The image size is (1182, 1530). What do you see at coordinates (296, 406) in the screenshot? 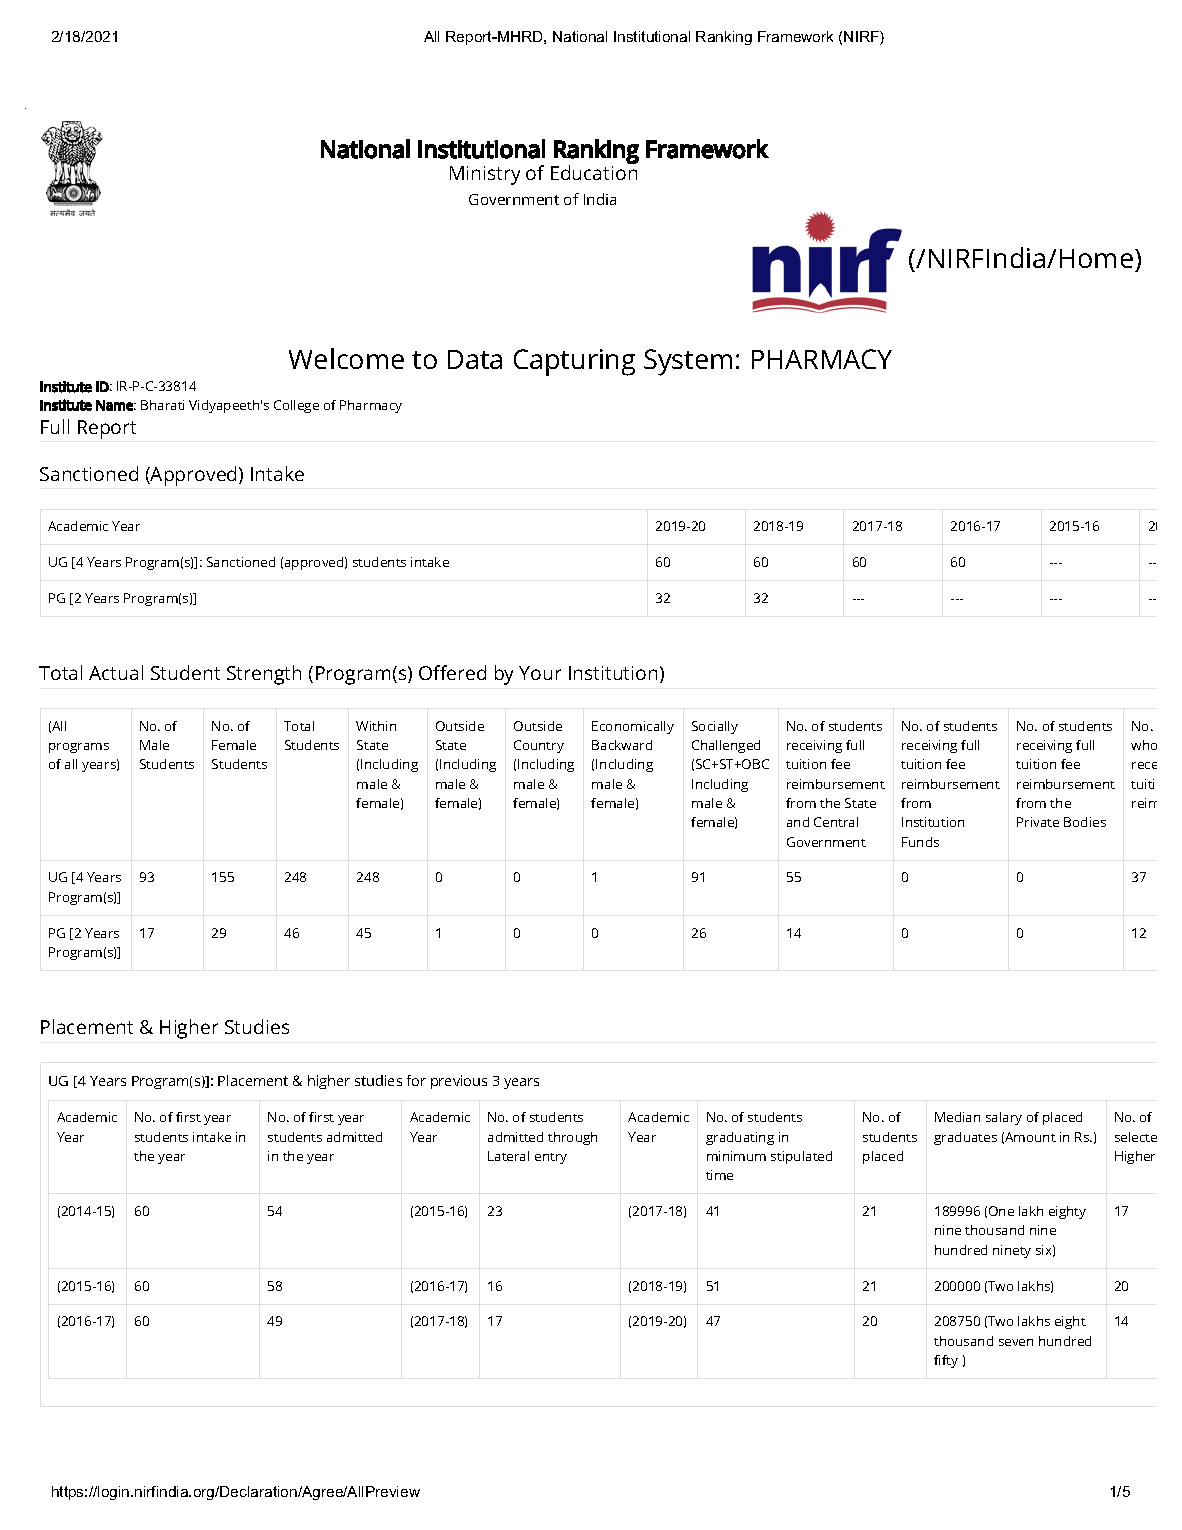
I see `College` at bounding box center [296, 406].
